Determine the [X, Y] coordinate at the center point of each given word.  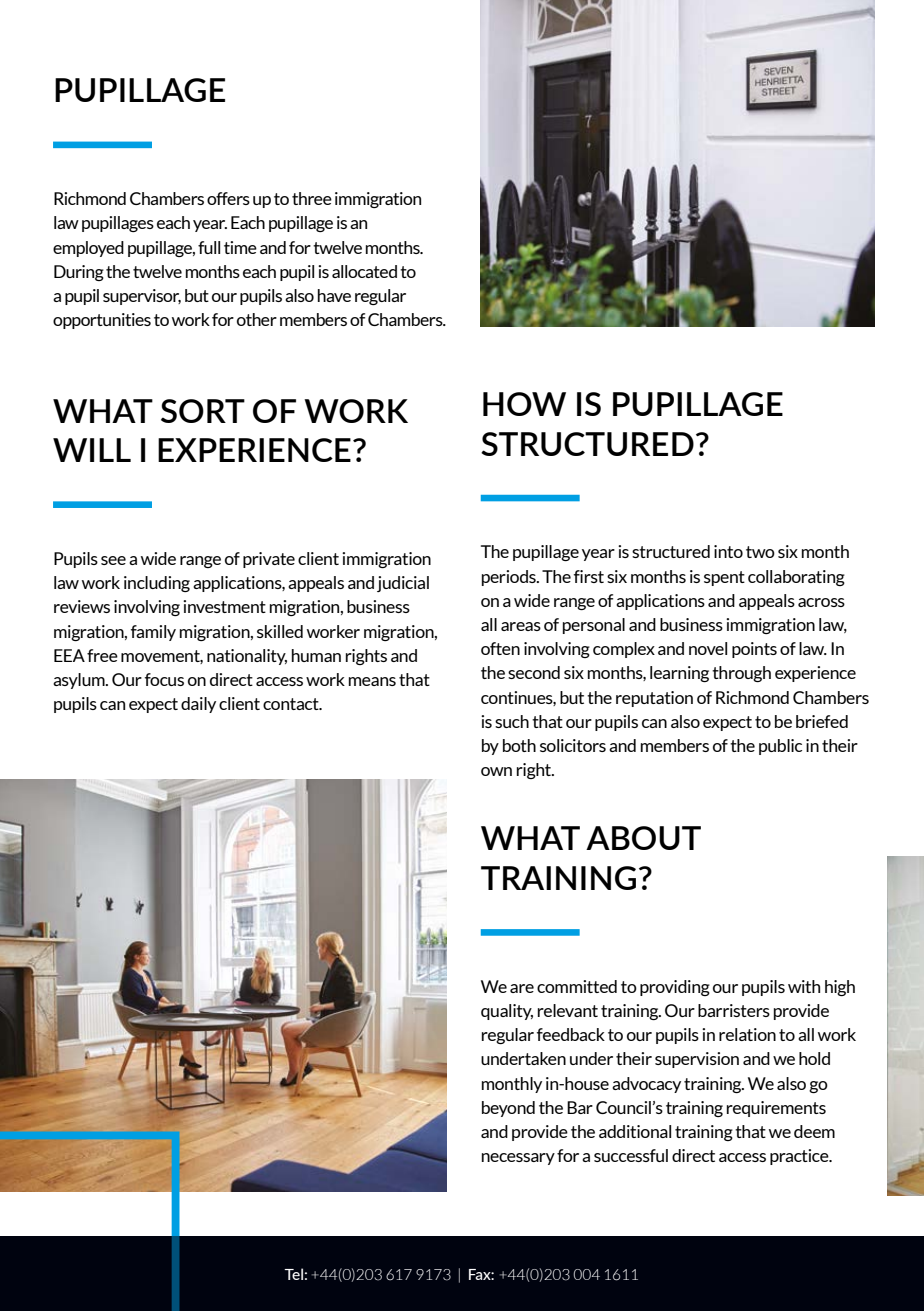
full [209, 247]
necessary [518, 1159]
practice [800, 1157]
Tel [293, 1274]
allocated [364, 271]
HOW [524, 404]
